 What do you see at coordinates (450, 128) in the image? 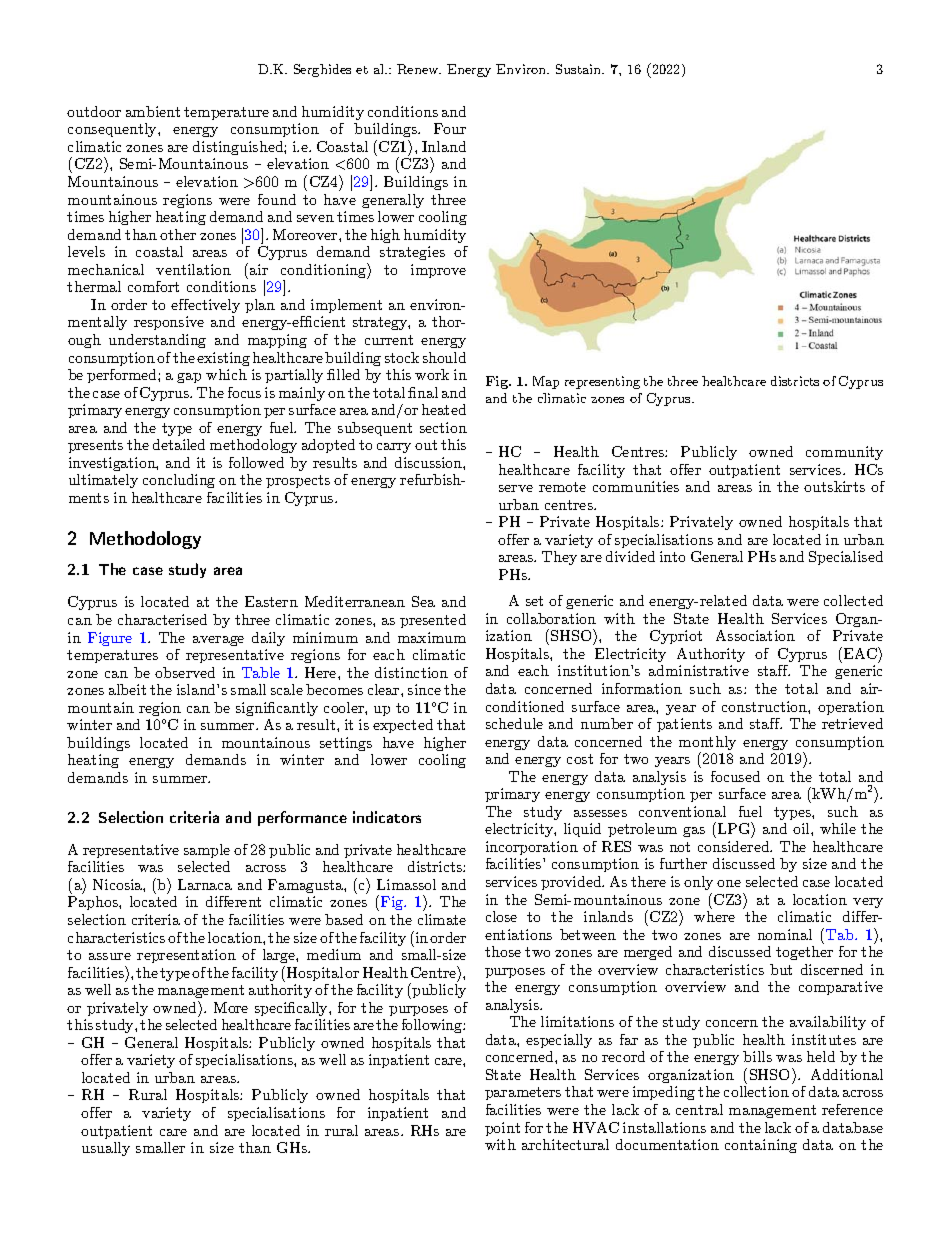
I see `Four` at bounding box center [450, 128].
